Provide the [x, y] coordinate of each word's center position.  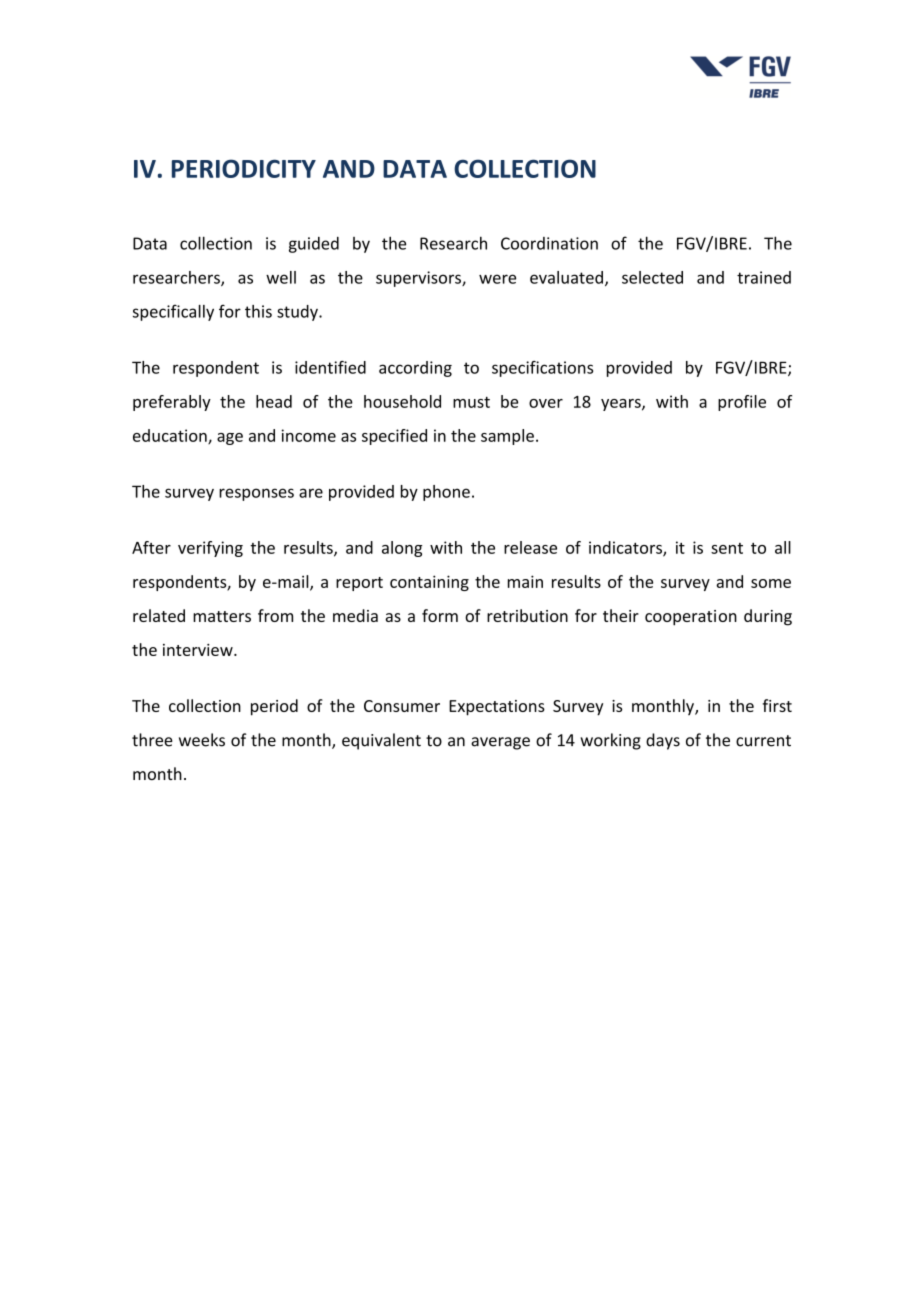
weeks [202, 740]
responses [256, 494]
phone [446, 493]
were [497, 279]
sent [727, 548]
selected [652, 277]
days [663, 741]
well [281, 277]
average [500, 743]
